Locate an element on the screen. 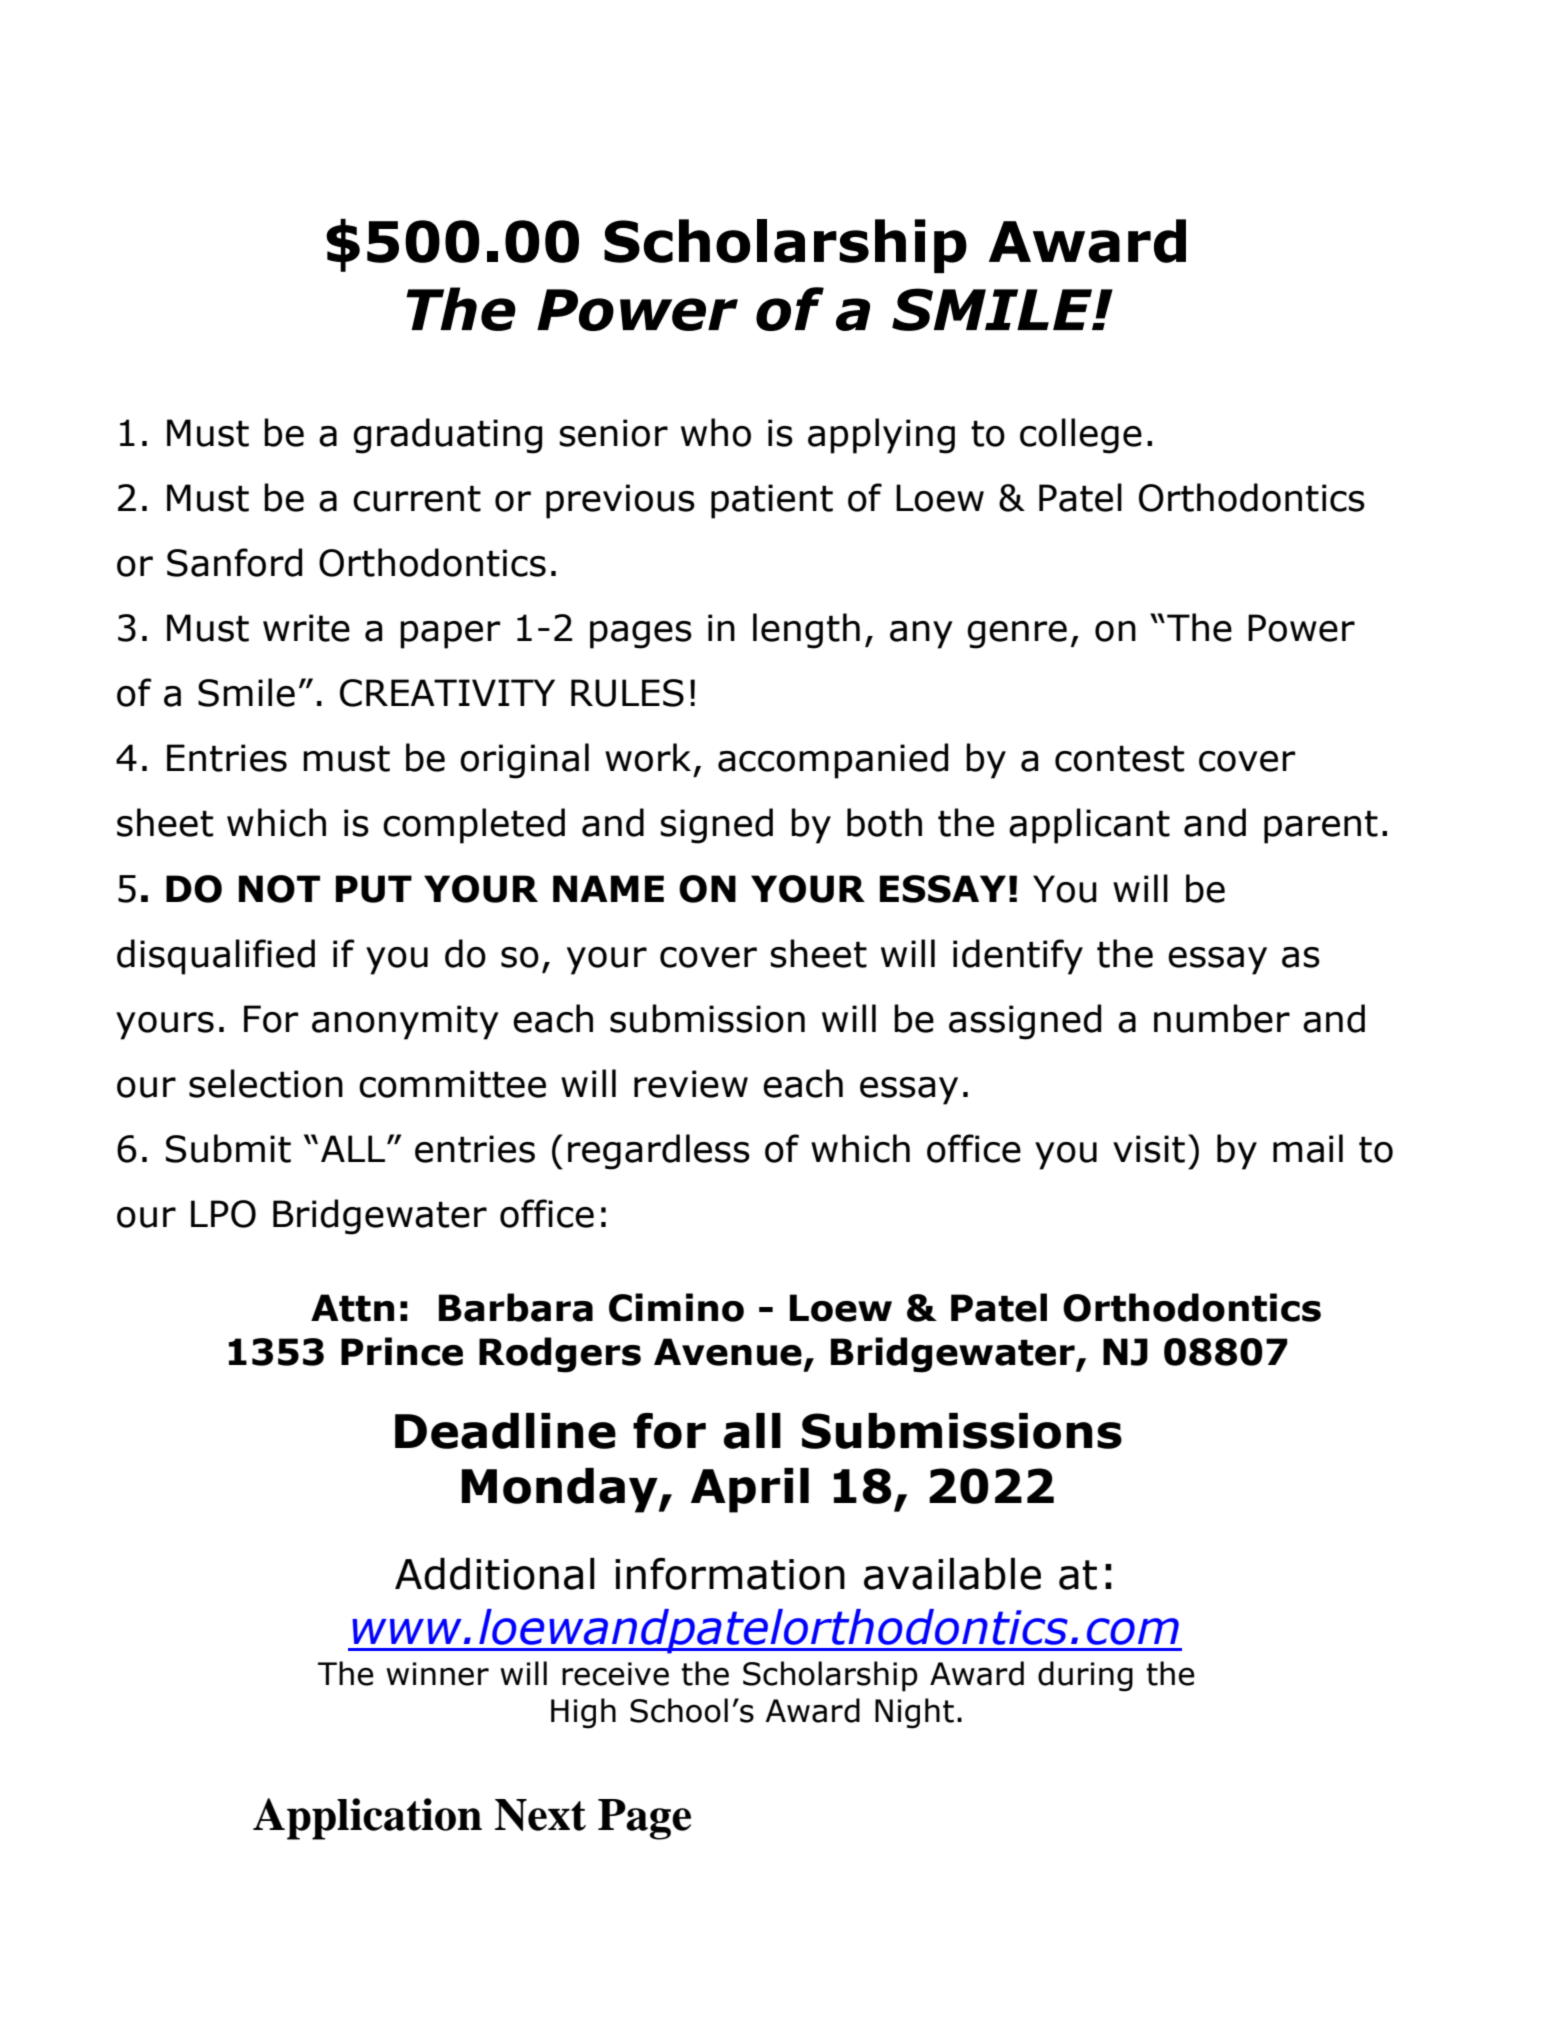 This screenshot has width=1560, height=2019. patient is located at coordinates (772, 501).
